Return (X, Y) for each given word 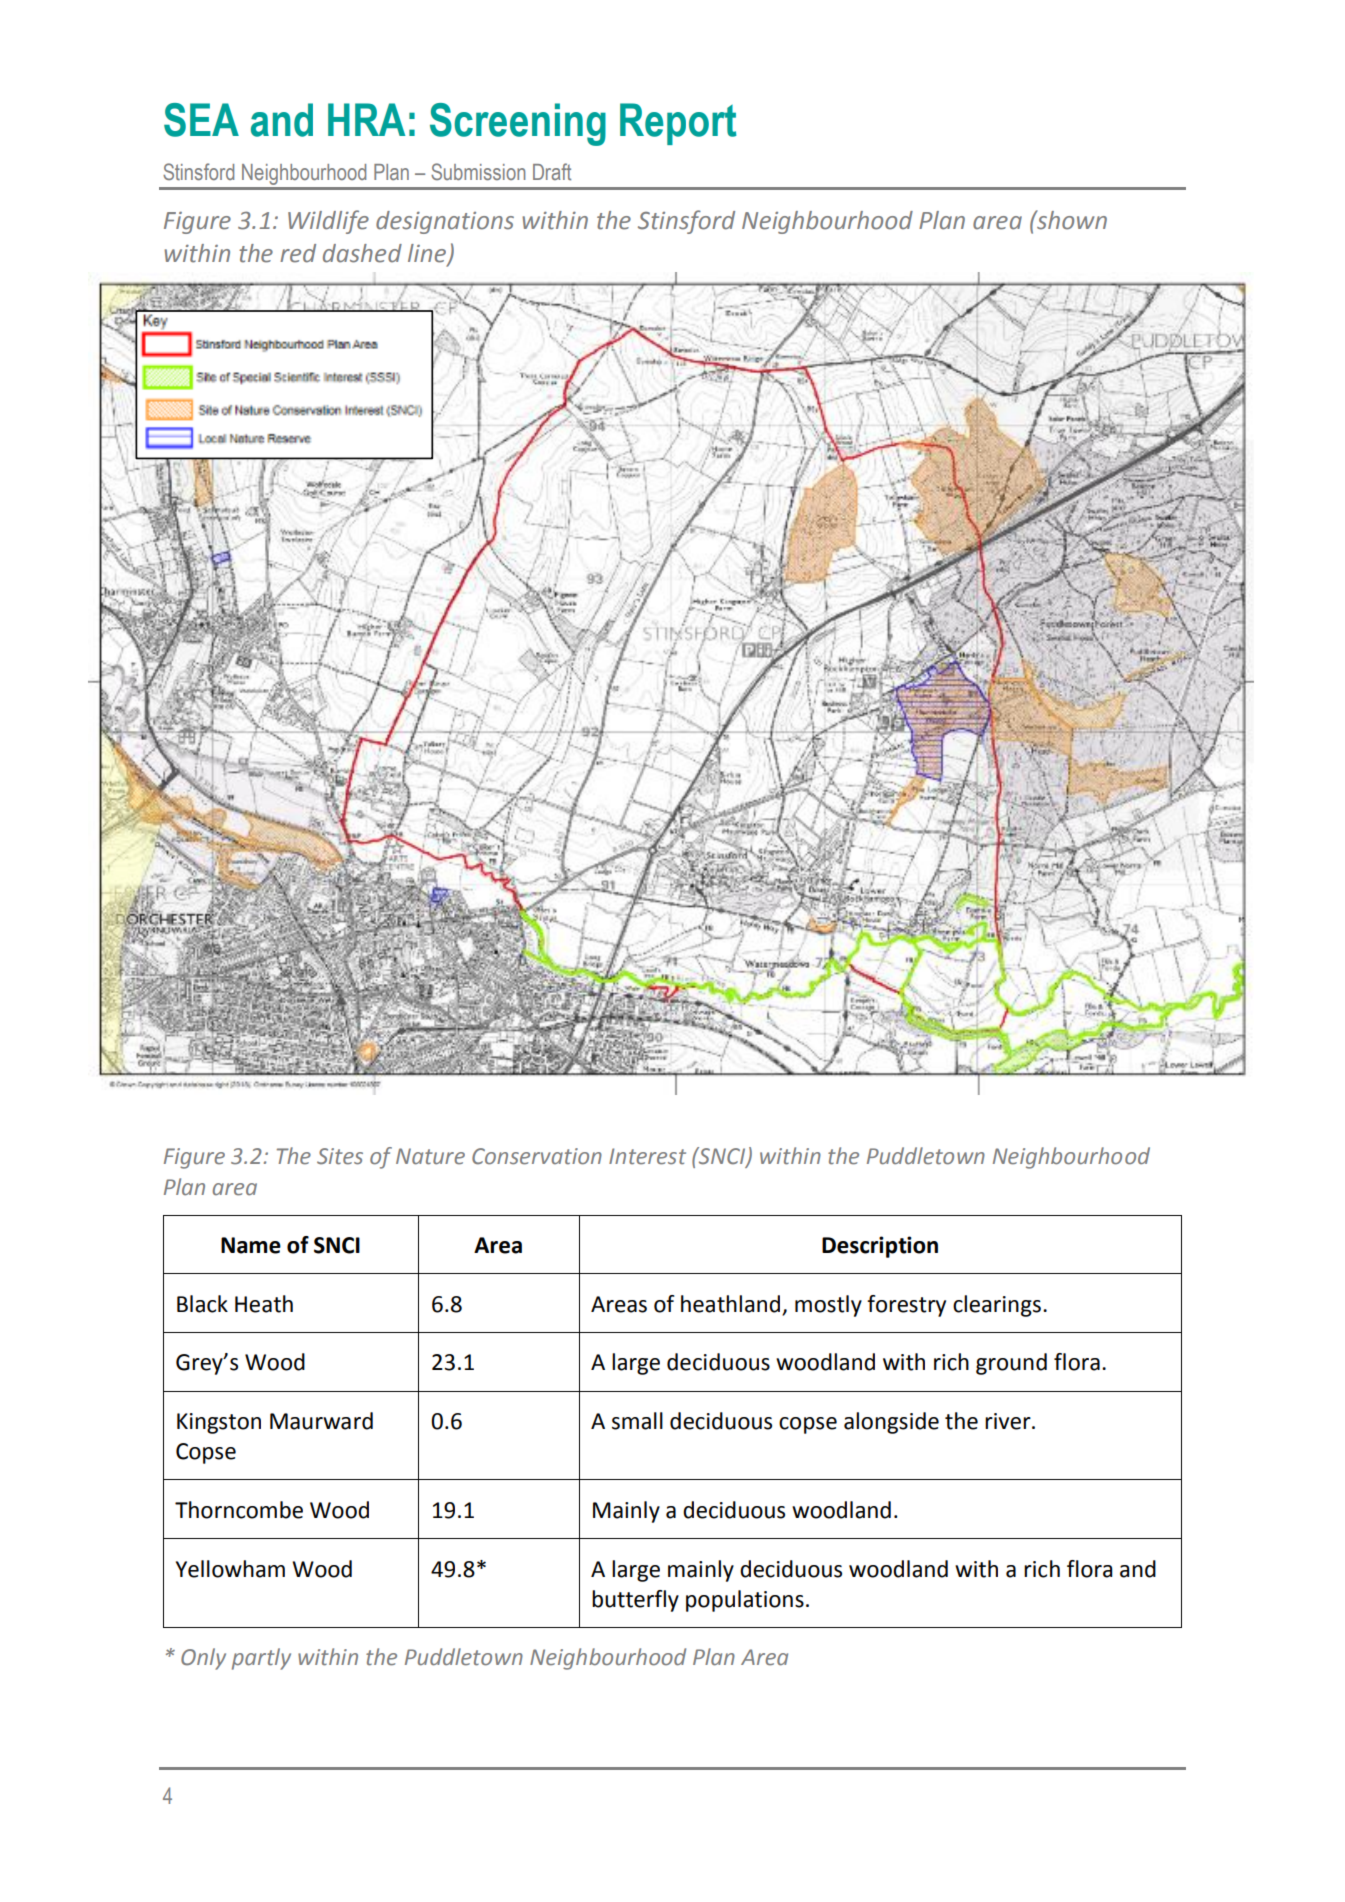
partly (261, 1659)
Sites (340, 1156)
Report (678, 124)
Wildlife (328, 222)
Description (880, 1247)
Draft (552, 172)
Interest (647, 1156)
